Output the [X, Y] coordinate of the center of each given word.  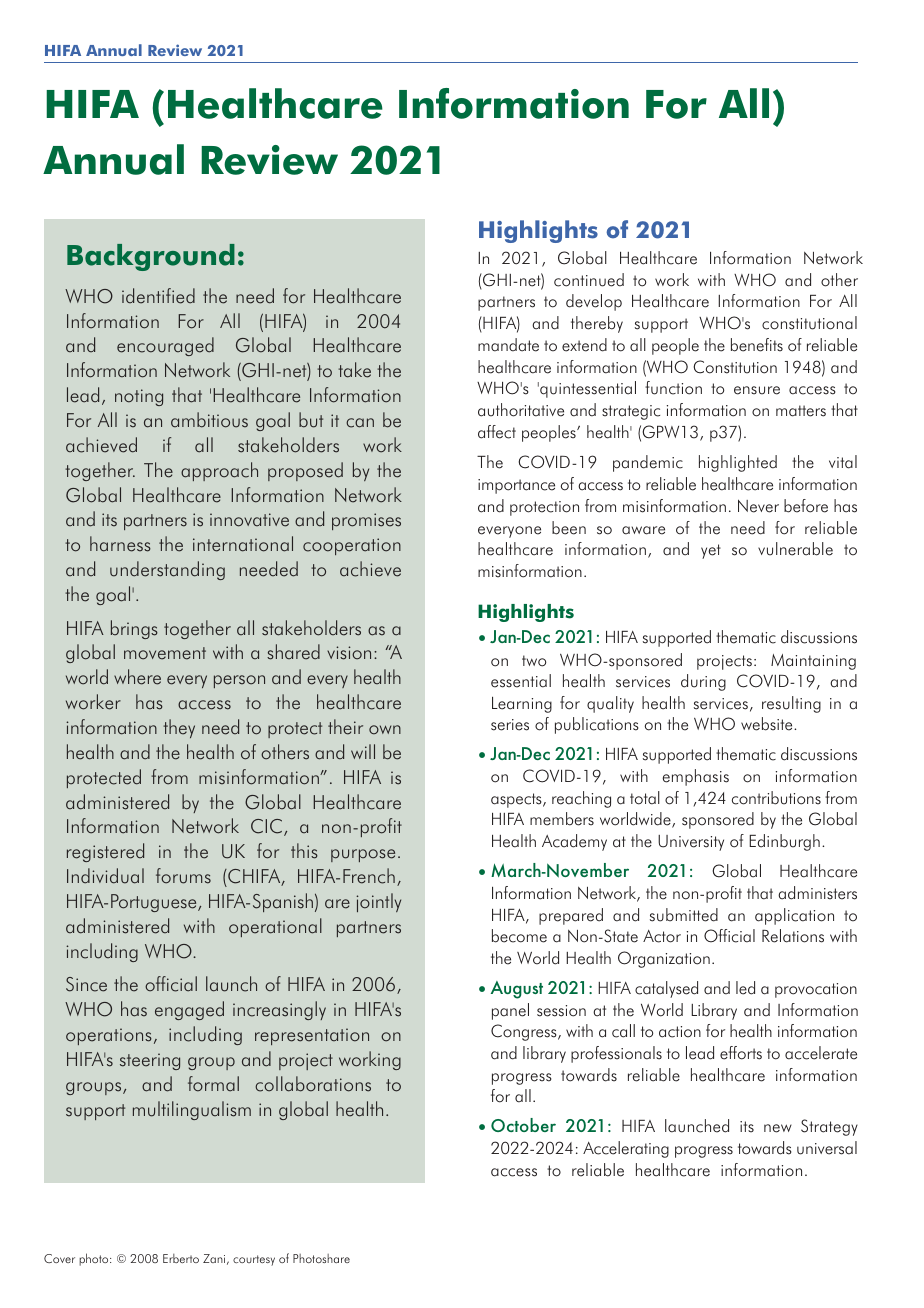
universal [827, 1148]
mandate [508, 345]
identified [158, 296]
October [523, 1125]
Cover [59, 1258]
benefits [757, 345]
